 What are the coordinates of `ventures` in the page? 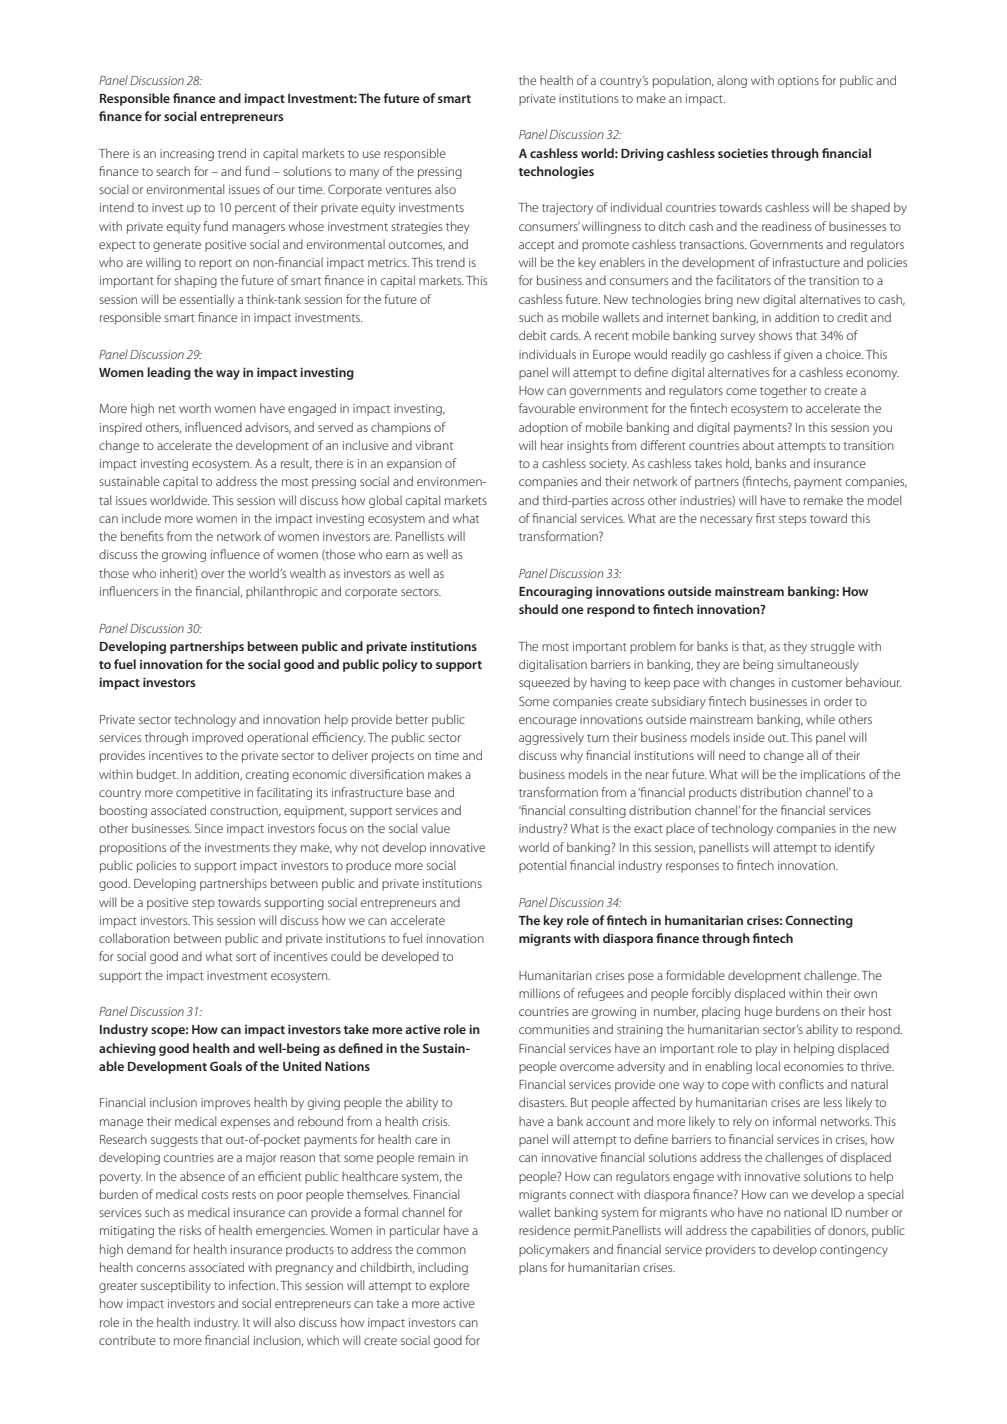 It's located at (408, 190).
